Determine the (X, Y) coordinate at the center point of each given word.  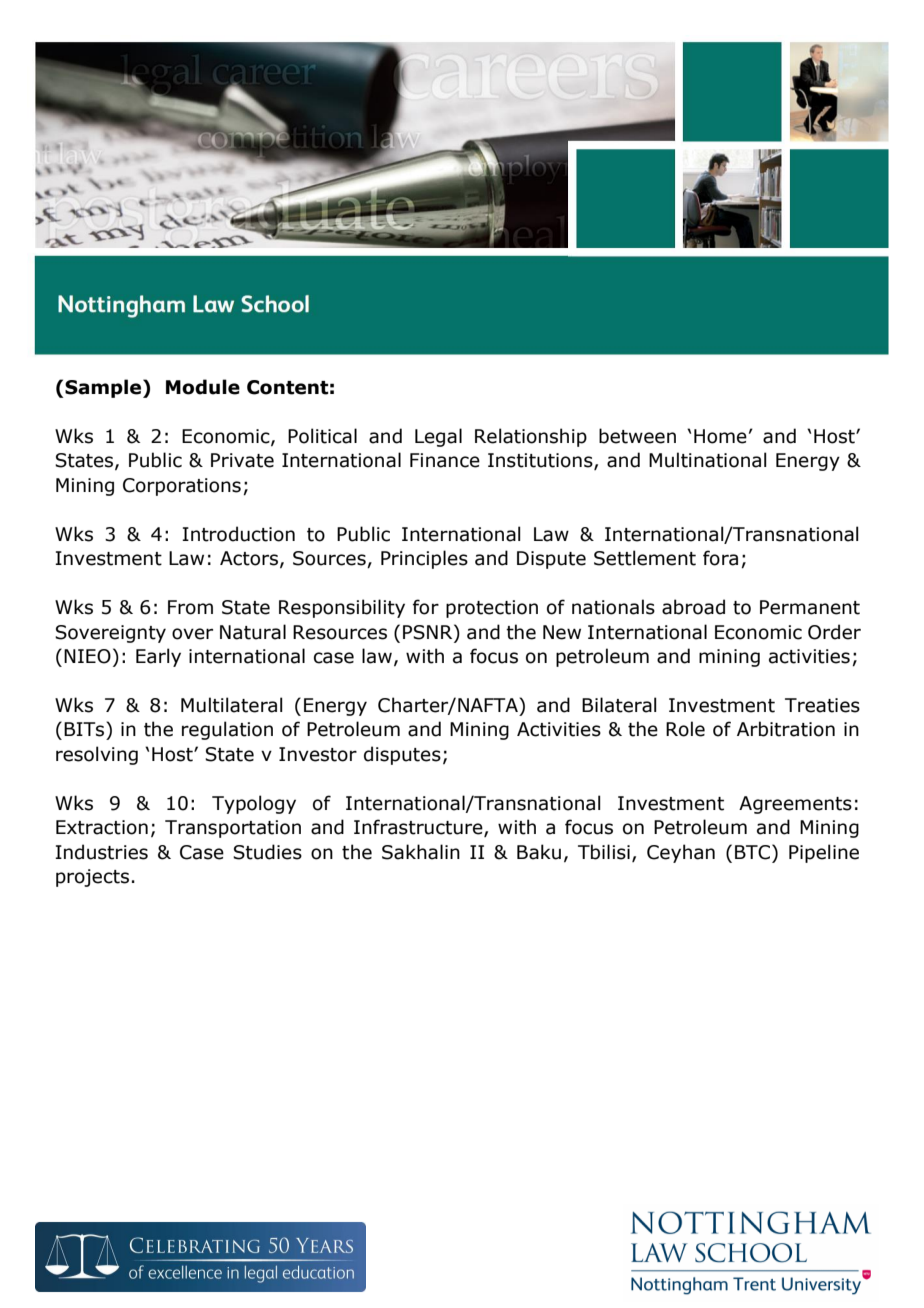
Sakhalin (421, 852)
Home (720, 436)
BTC (754, 852)
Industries (101, 852)
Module (203, 387)
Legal (438, 437)
